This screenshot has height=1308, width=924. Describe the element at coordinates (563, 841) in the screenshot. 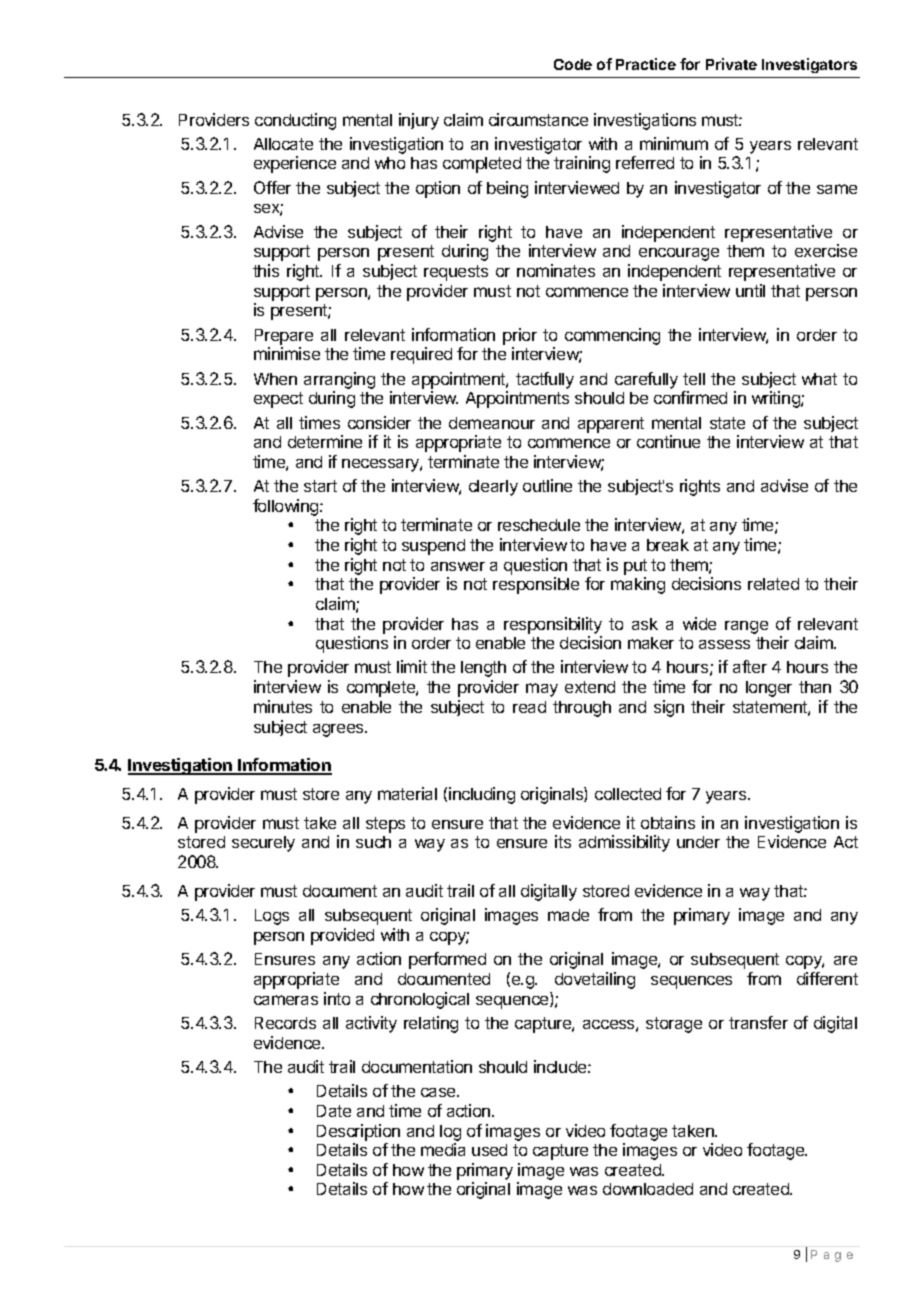

I see `its` at that location.
